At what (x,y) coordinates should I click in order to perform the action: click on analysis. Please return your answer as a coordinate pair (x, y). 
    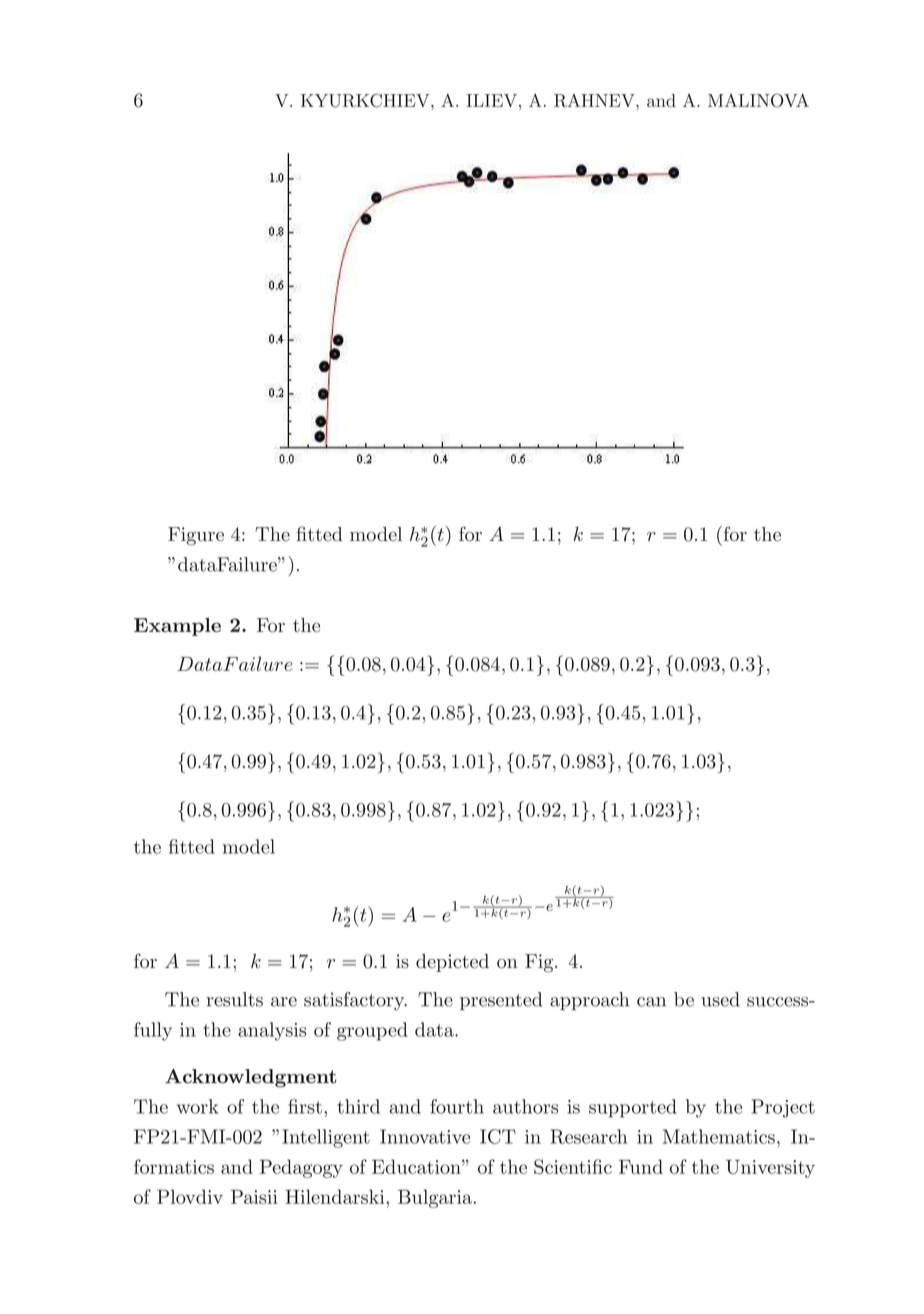
    Looking at the image, I should click on (272, 1031).
